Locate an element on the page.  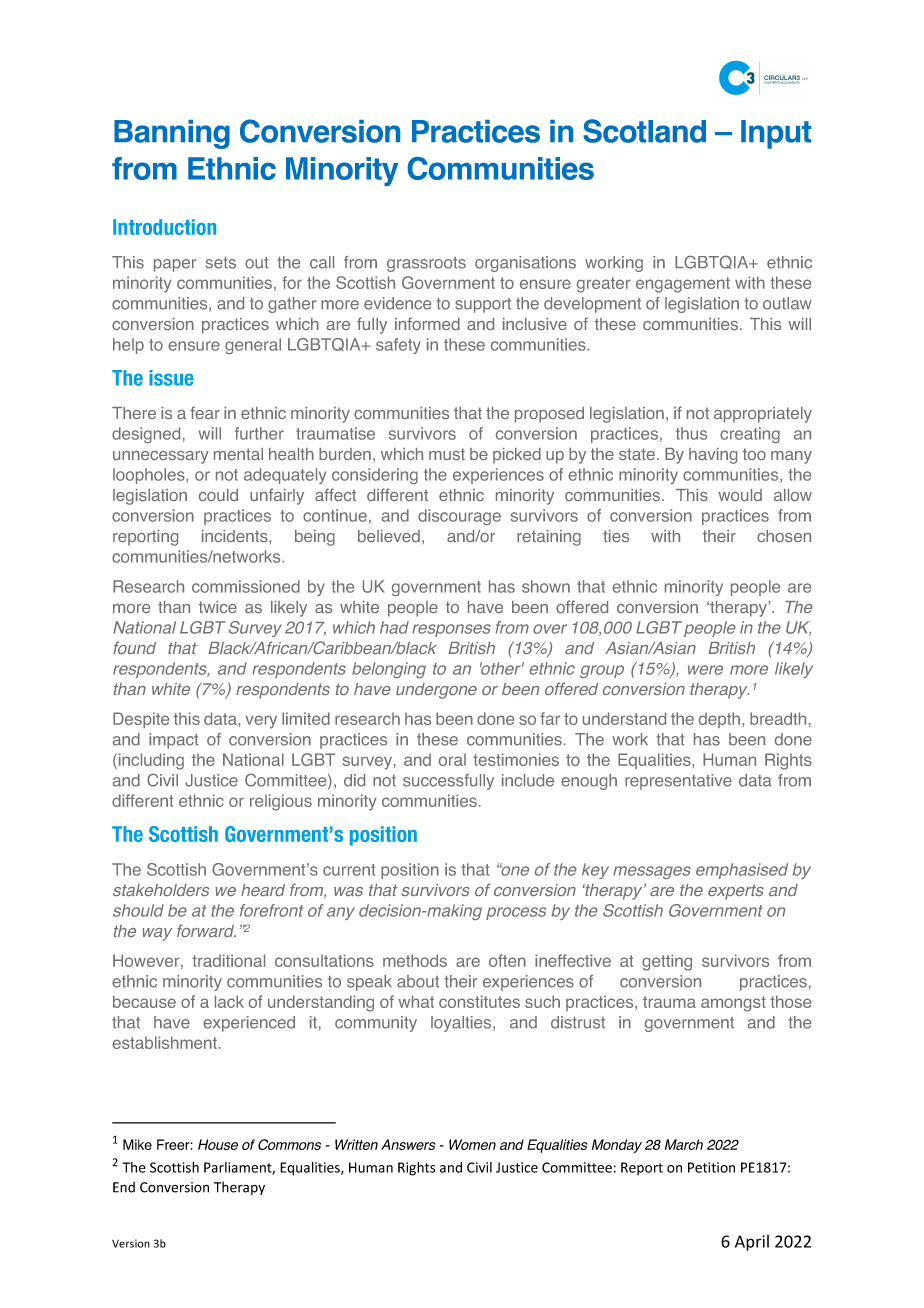
grassroots is located at coordinates (426, 264).
